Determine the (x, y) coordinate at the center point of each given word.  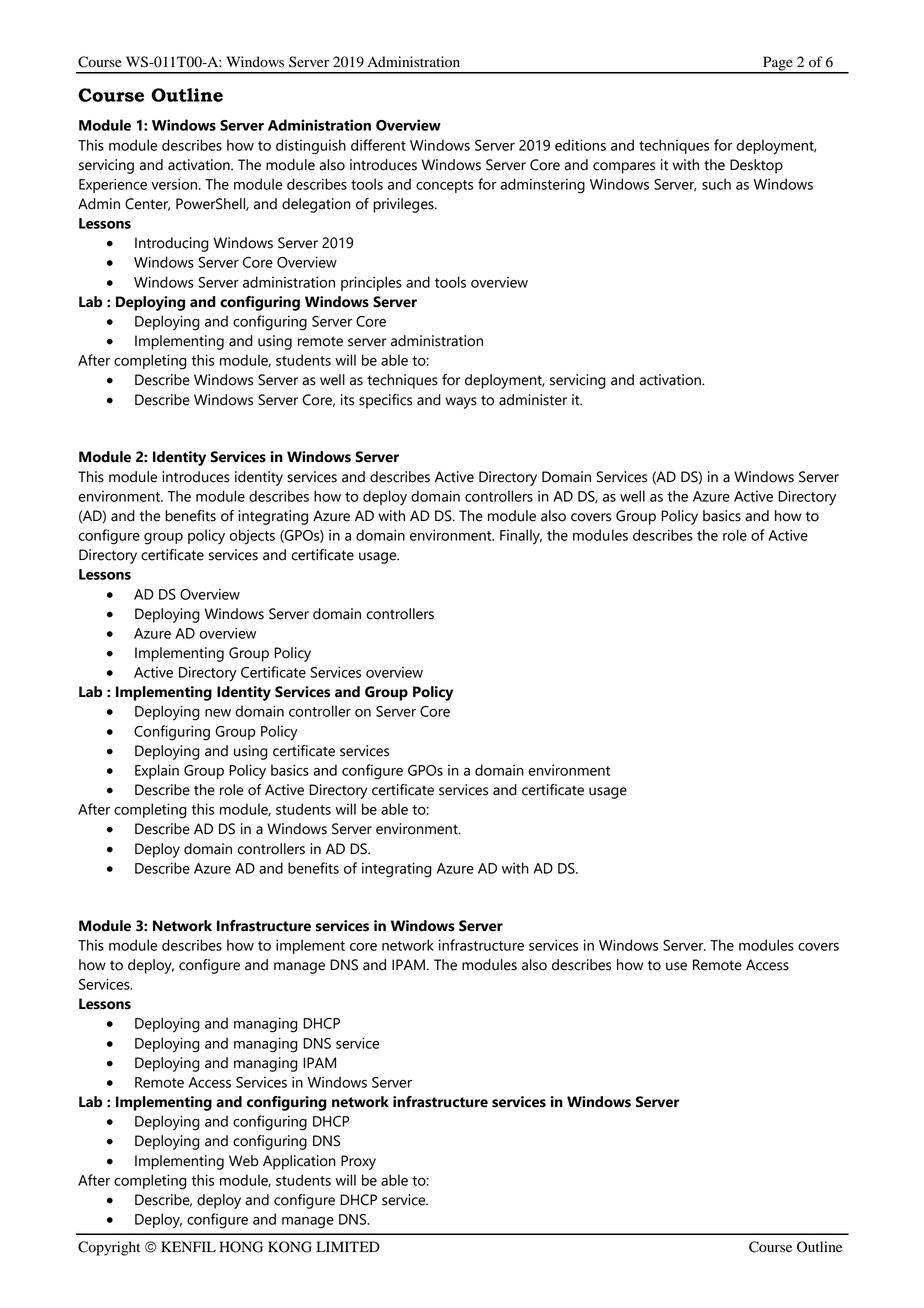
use (676, 966)
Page (778, 64)
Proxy (358, 1162)
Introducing (172, 244)
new (218, 713)
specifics (385, 401)
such (716, 184)
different (378, 145)
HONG (241, 1247)
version (175, 184)
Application (299, 1162)
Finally (521, 537)
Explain (157, 771)
